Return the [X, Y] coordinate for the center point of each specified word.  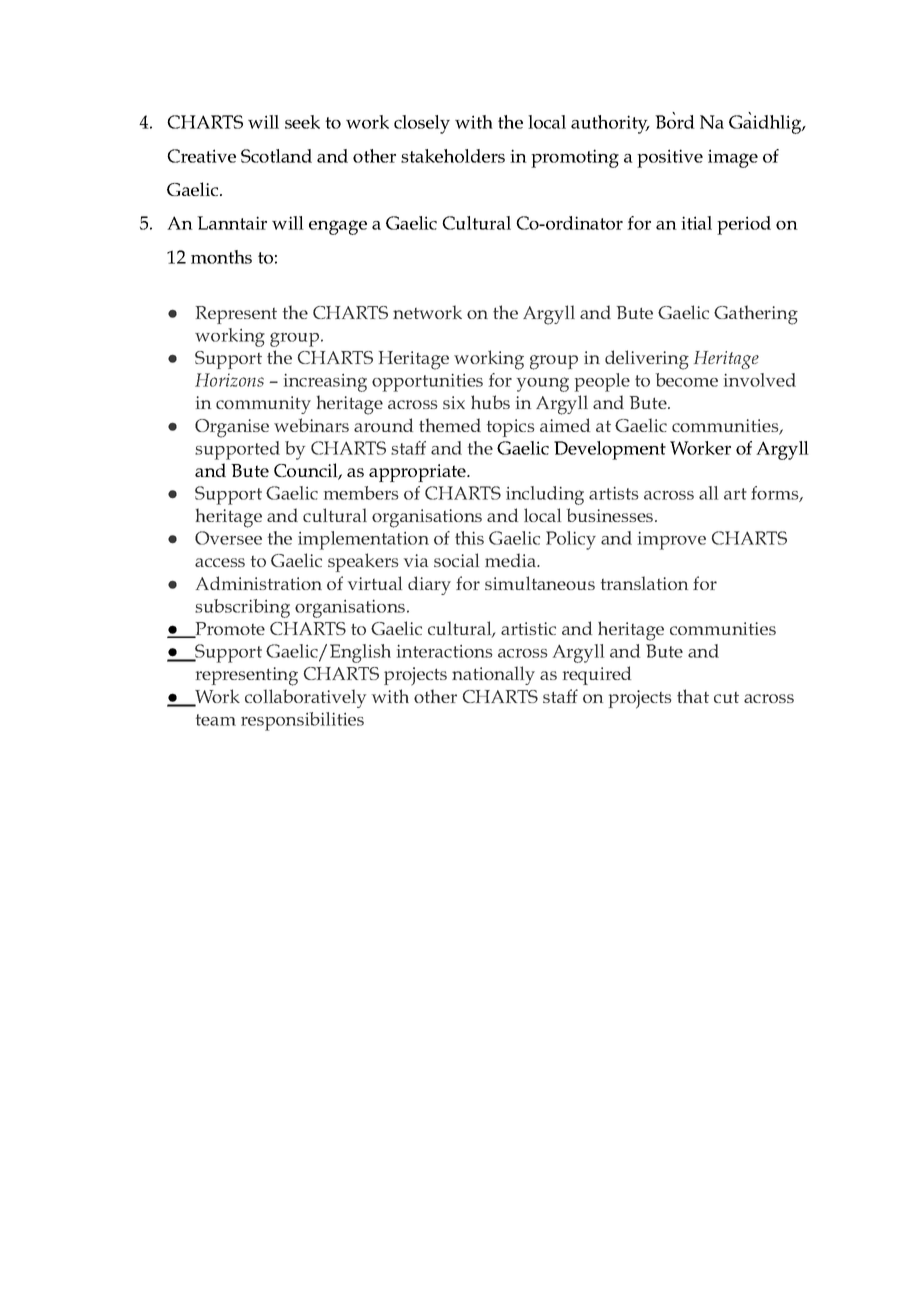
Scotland [276, 156]
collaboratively [305, 698]
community [263, 405]
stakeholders [453, 156]
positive [670, 158]
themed [450, 425]
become [687, 380]
